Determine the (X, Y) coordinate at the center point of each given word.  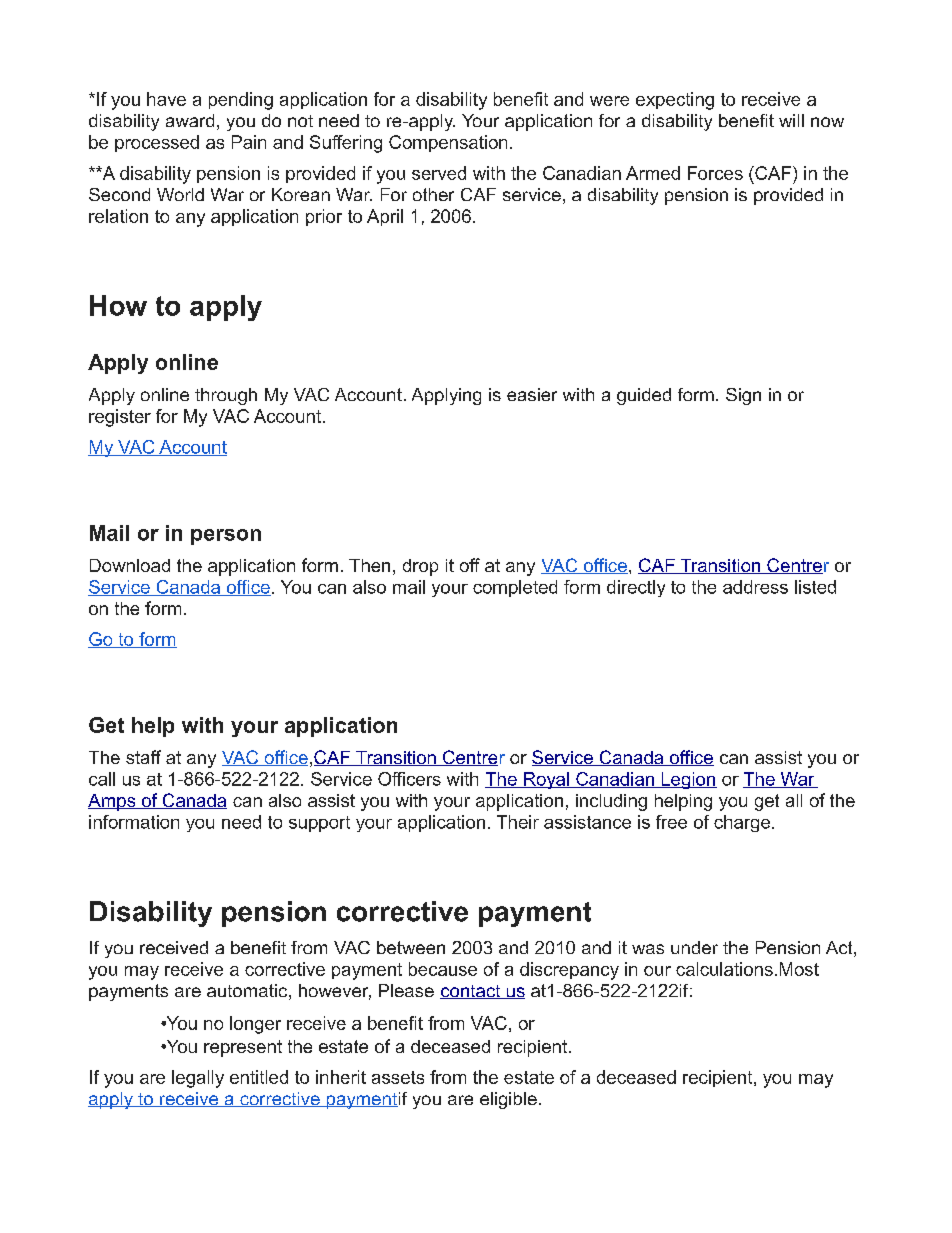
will (791, 120)
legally (198, 1079)
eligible (508, 1100)
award (190, 120)
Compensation (448, 143)
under (694, 947)
